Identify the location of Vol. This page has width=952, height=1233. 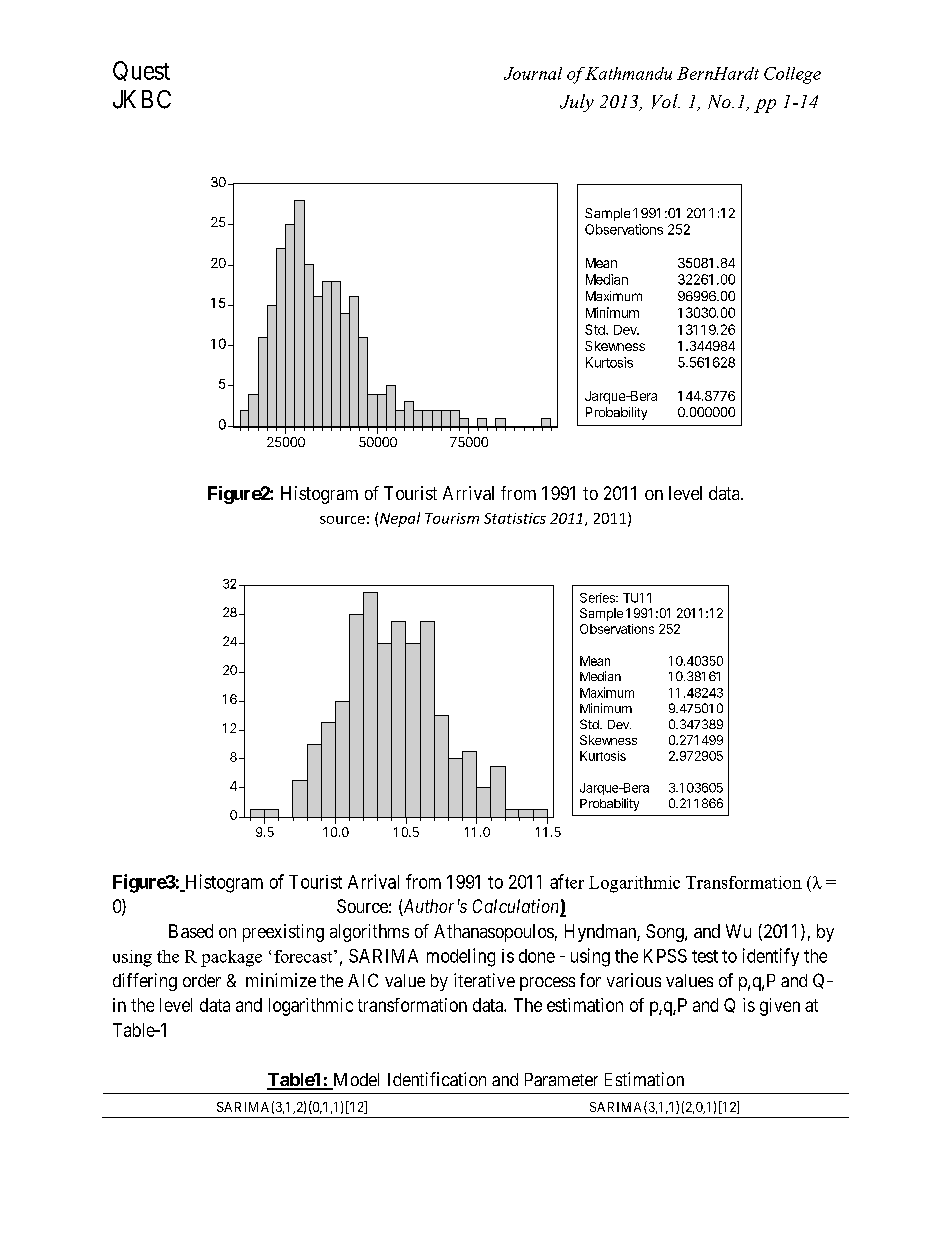
(666, 101).
